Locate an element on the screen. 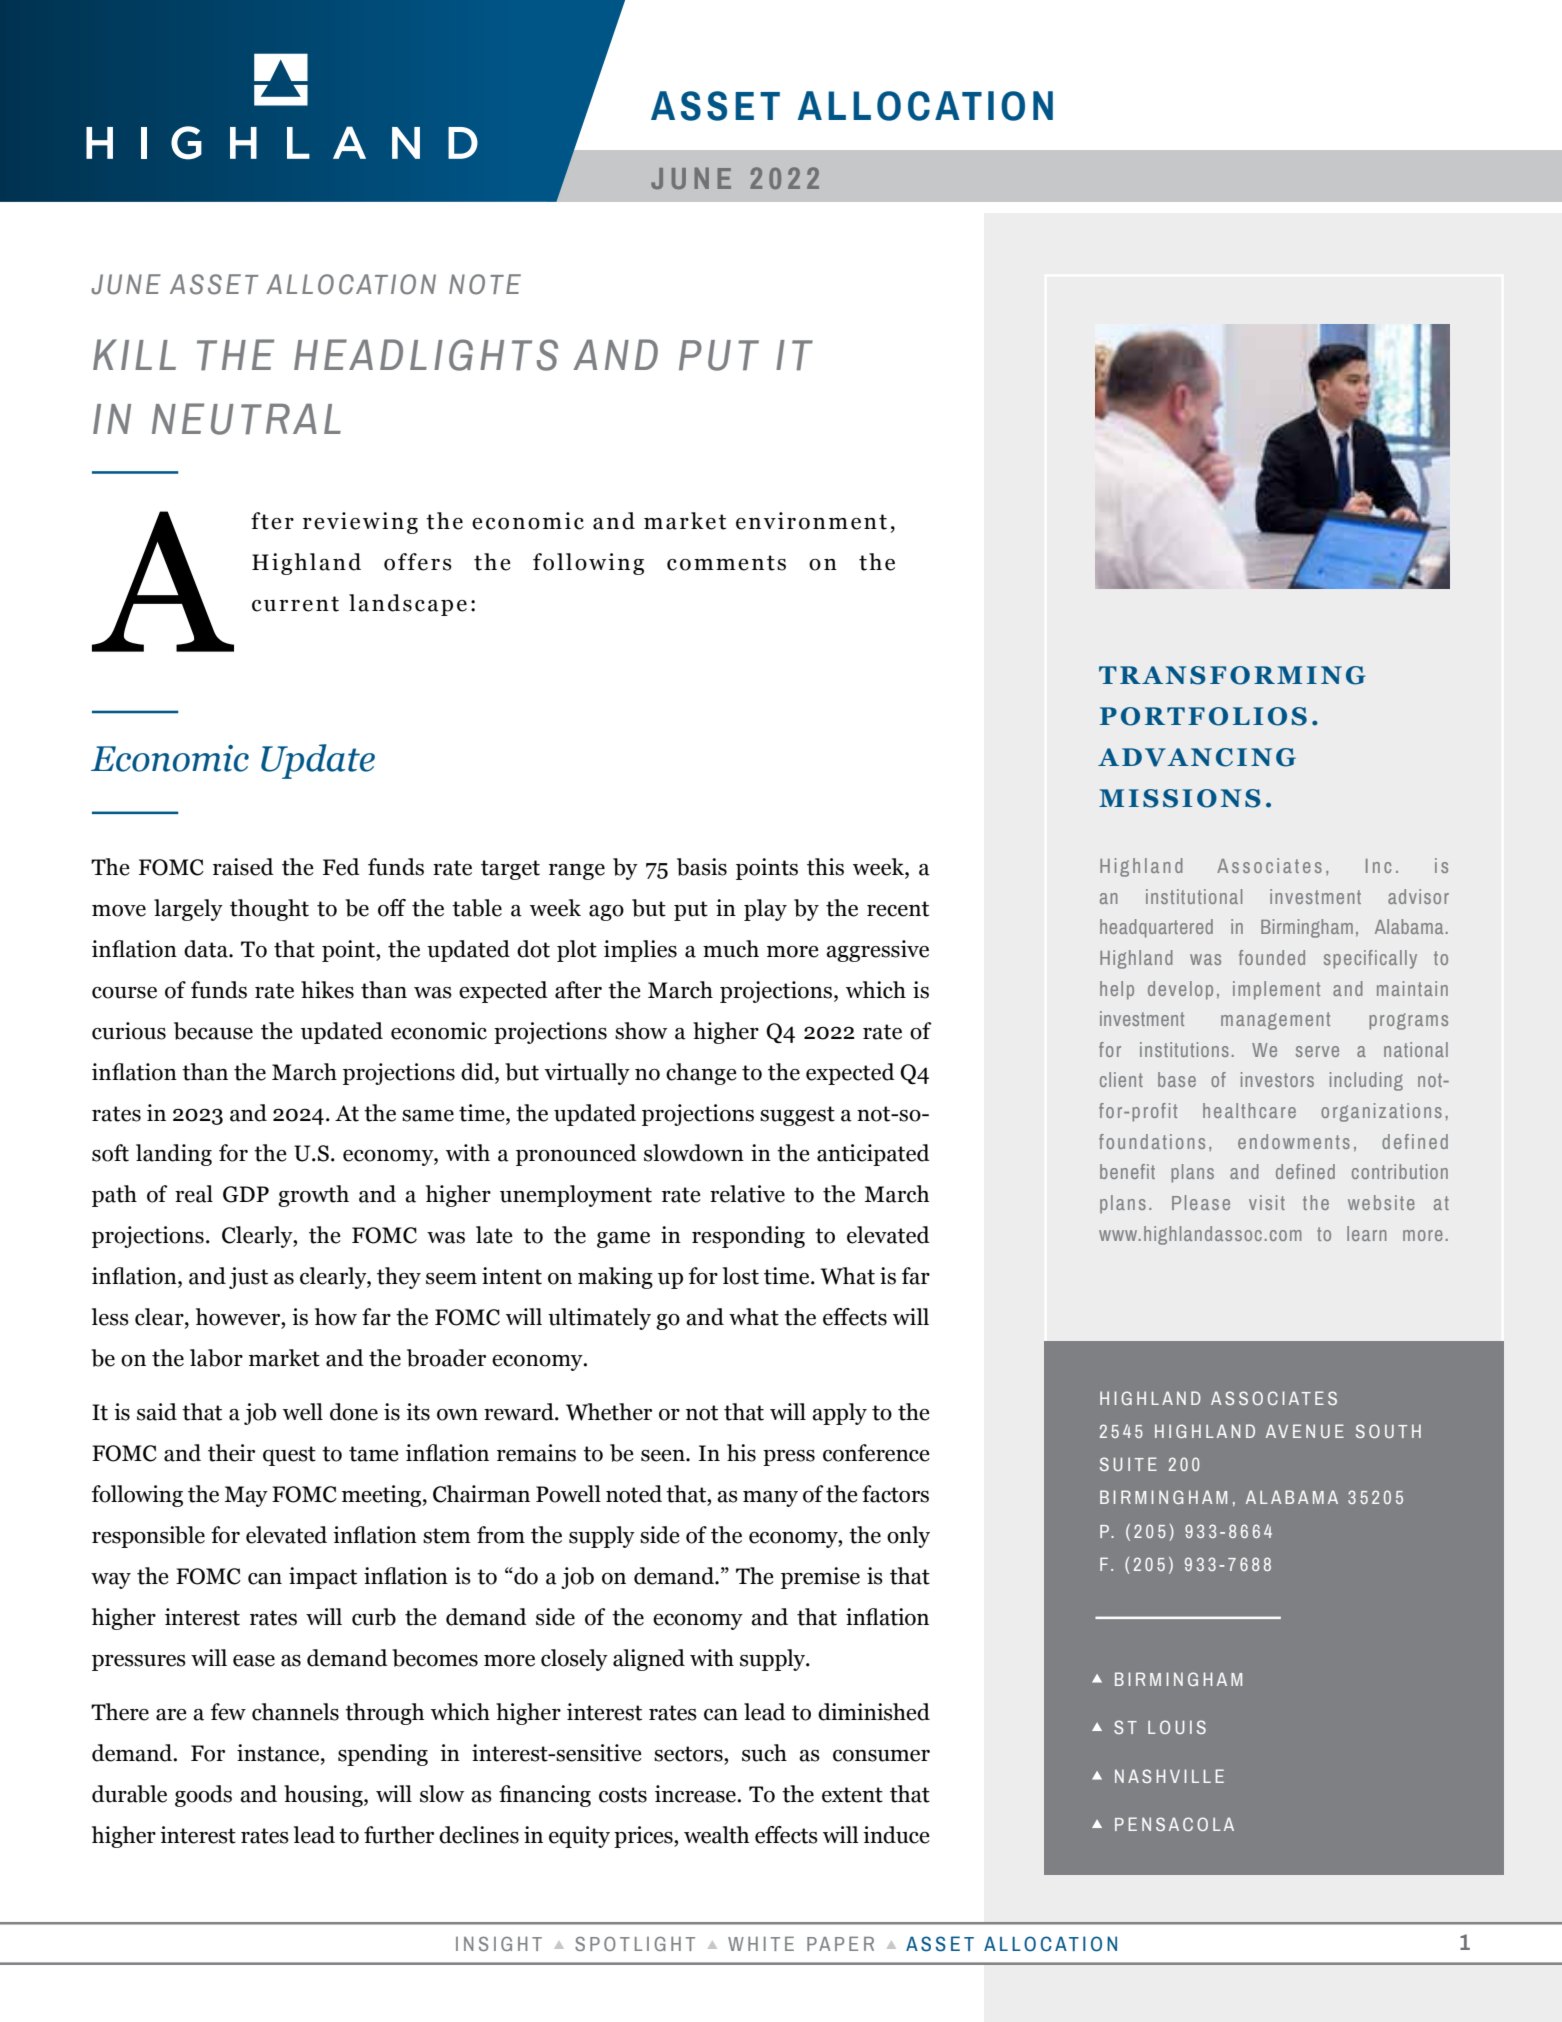 This screenshot has width=1562, height=2022. TRANSFORMING is located at coordinates (1232, 675).
